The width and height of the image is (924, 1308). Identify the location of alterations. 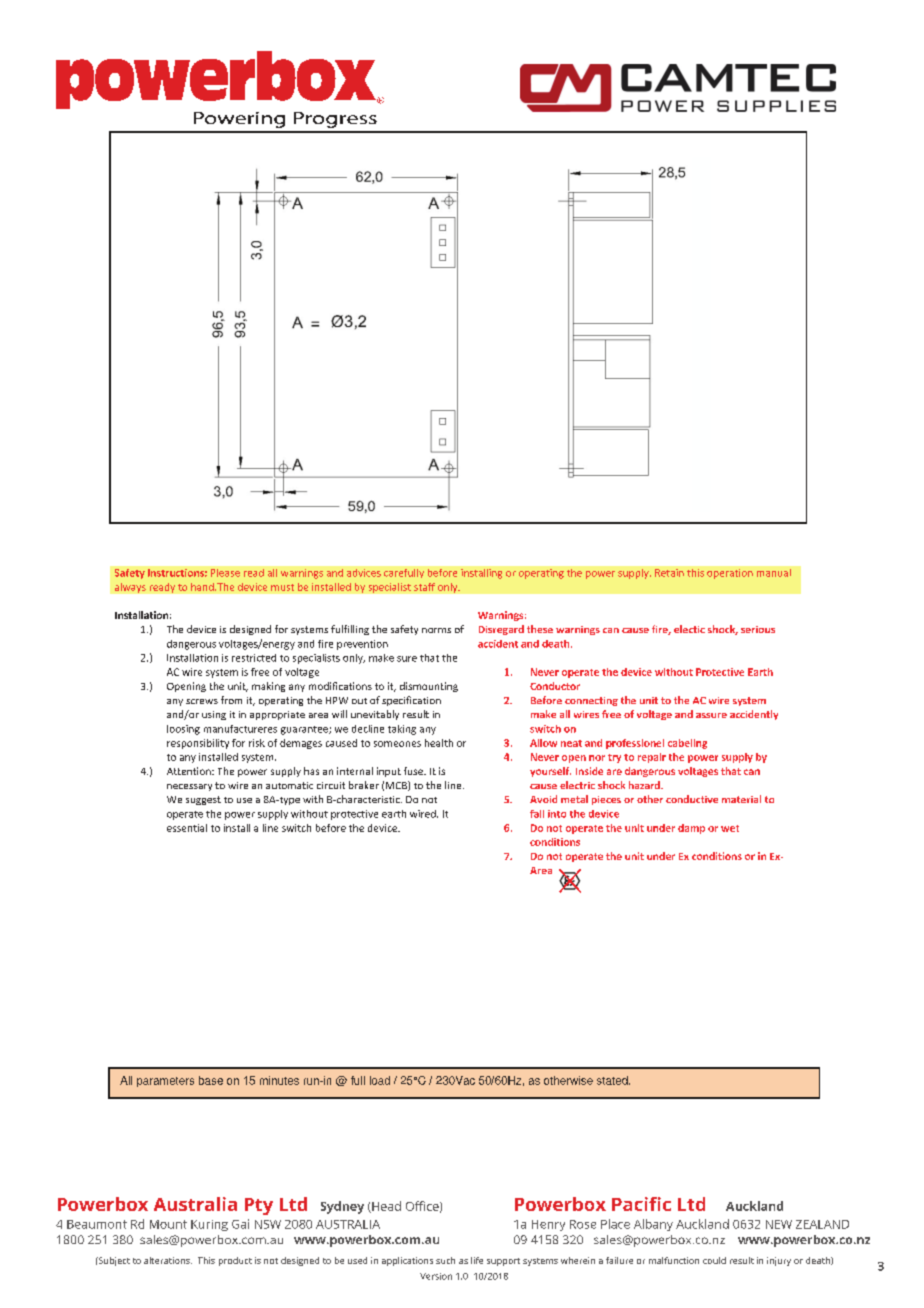
(168, 1260).
